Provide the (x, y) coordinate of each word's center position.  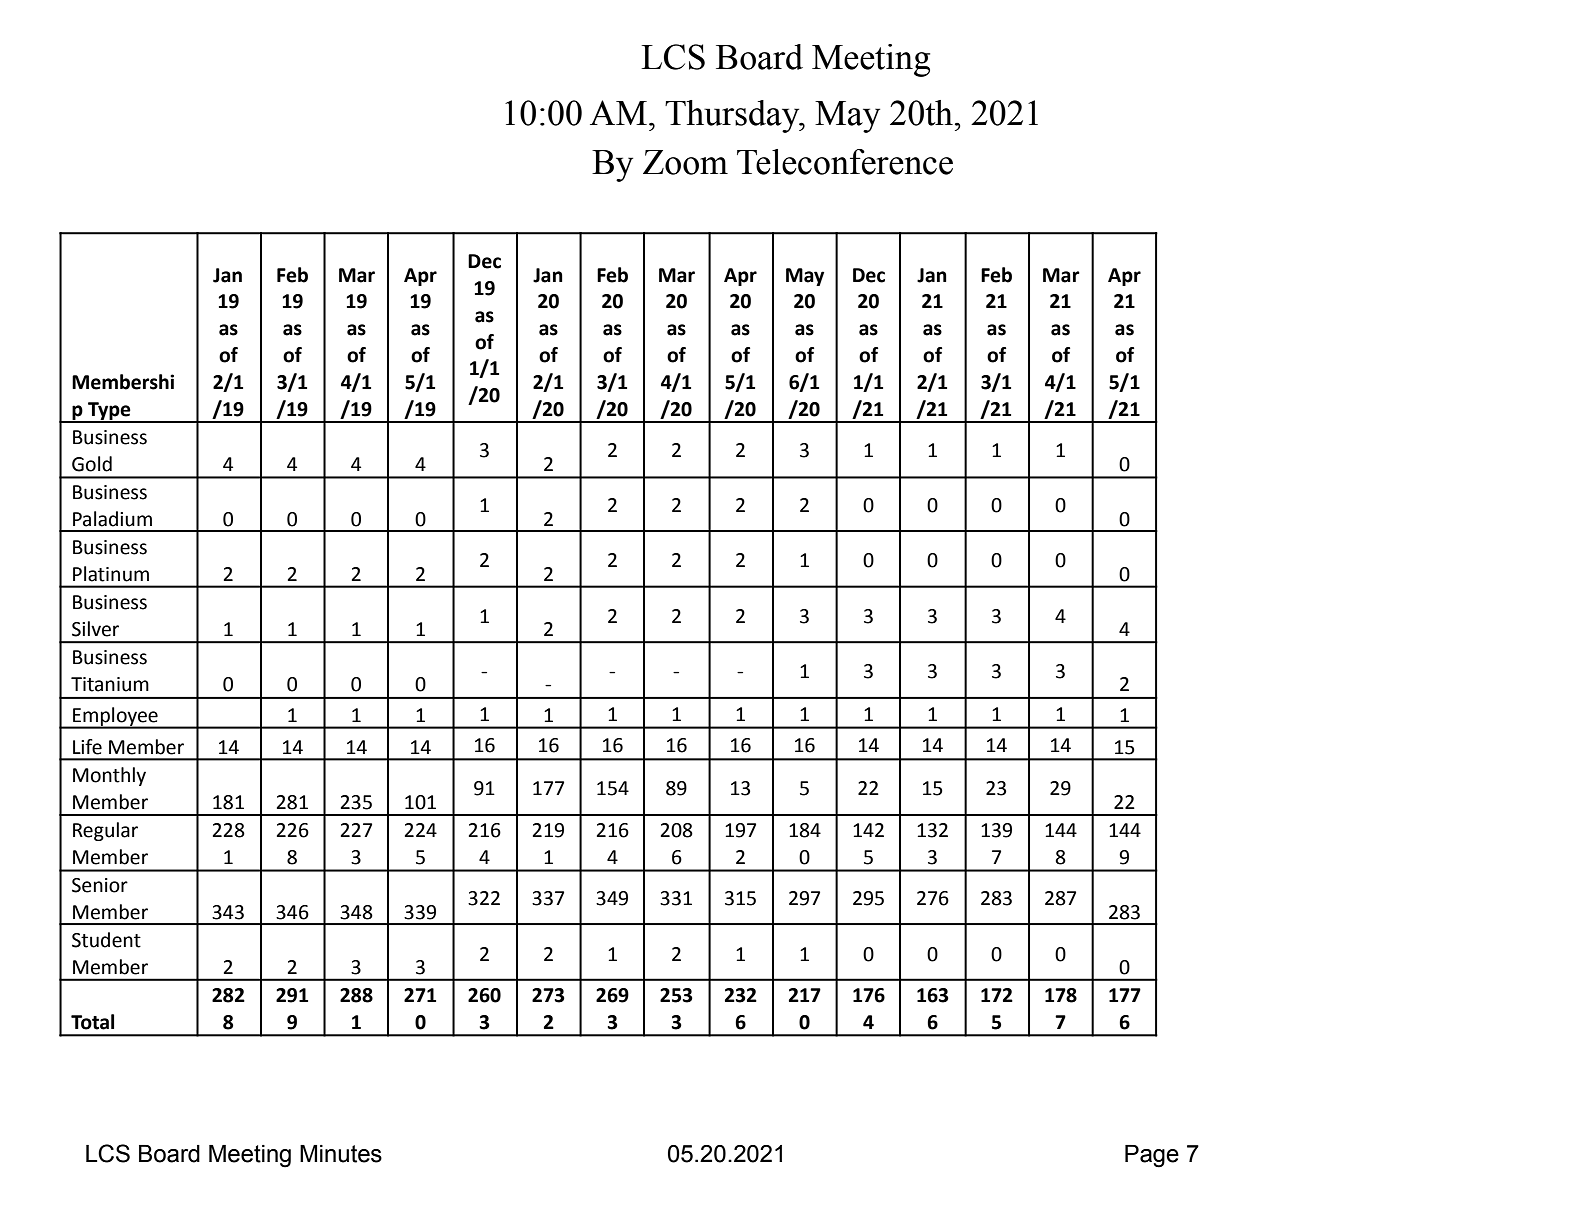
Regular (105, 831)
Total (92, 1022)
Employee (115, 718)
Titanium (110, 684)
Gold (92, 464)
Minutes (341, 1154)
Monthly (109, 776)
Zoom (685, 162)
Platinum (111, 574)
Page (1152, 1156)
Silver (95, 629)
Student (106, 940)
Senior (100, 885)
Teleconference (845, 162)
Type (109, 412)
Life (87, 747)
